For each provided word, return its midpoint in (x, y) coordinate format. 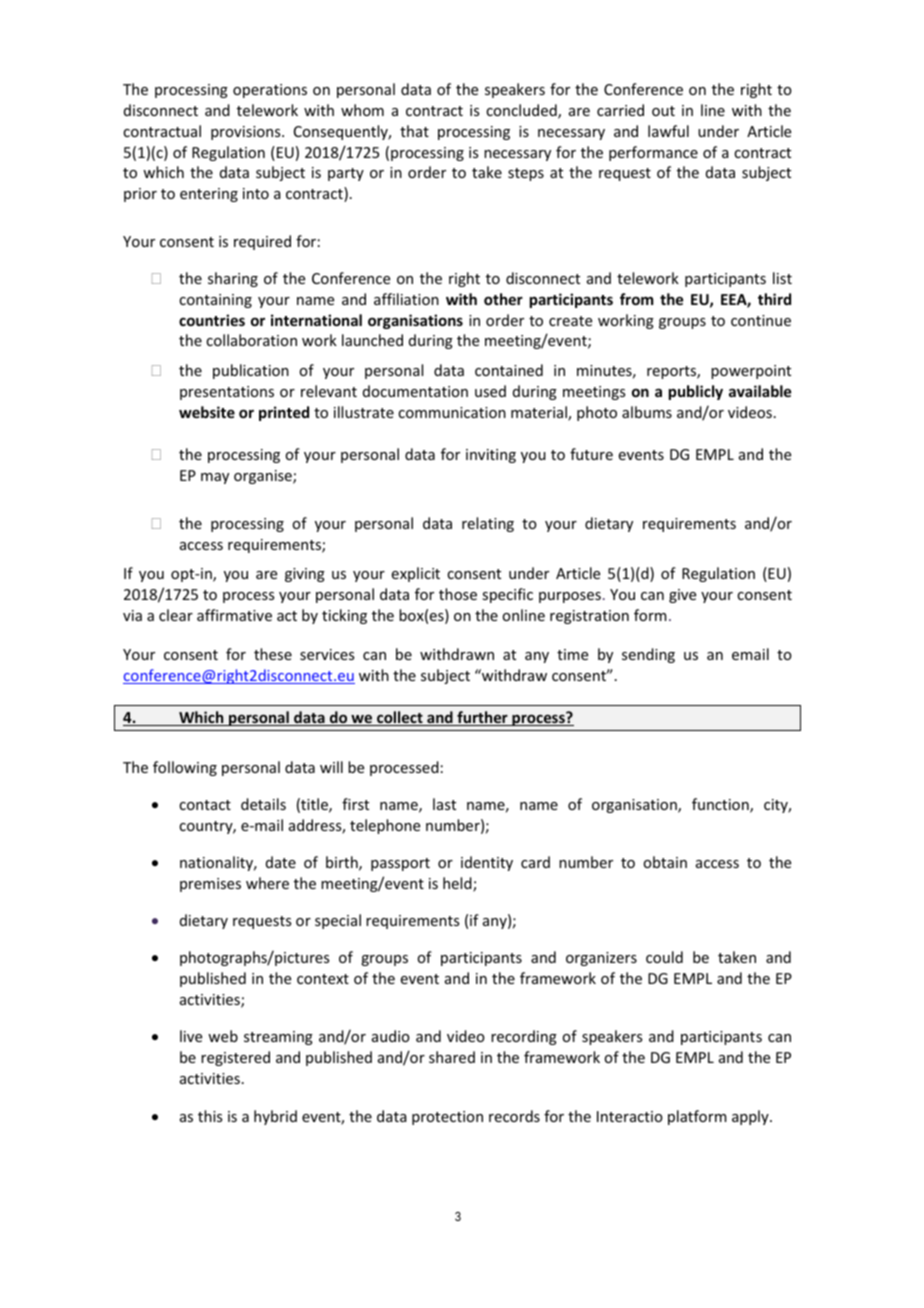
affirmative (234, 615)
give (682, 596)
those (458, 594)
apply (751, 1117)
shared (452, 1057)
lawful (668, 131)
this (210, 1116)
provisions (247, 133)
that (414, 131)
